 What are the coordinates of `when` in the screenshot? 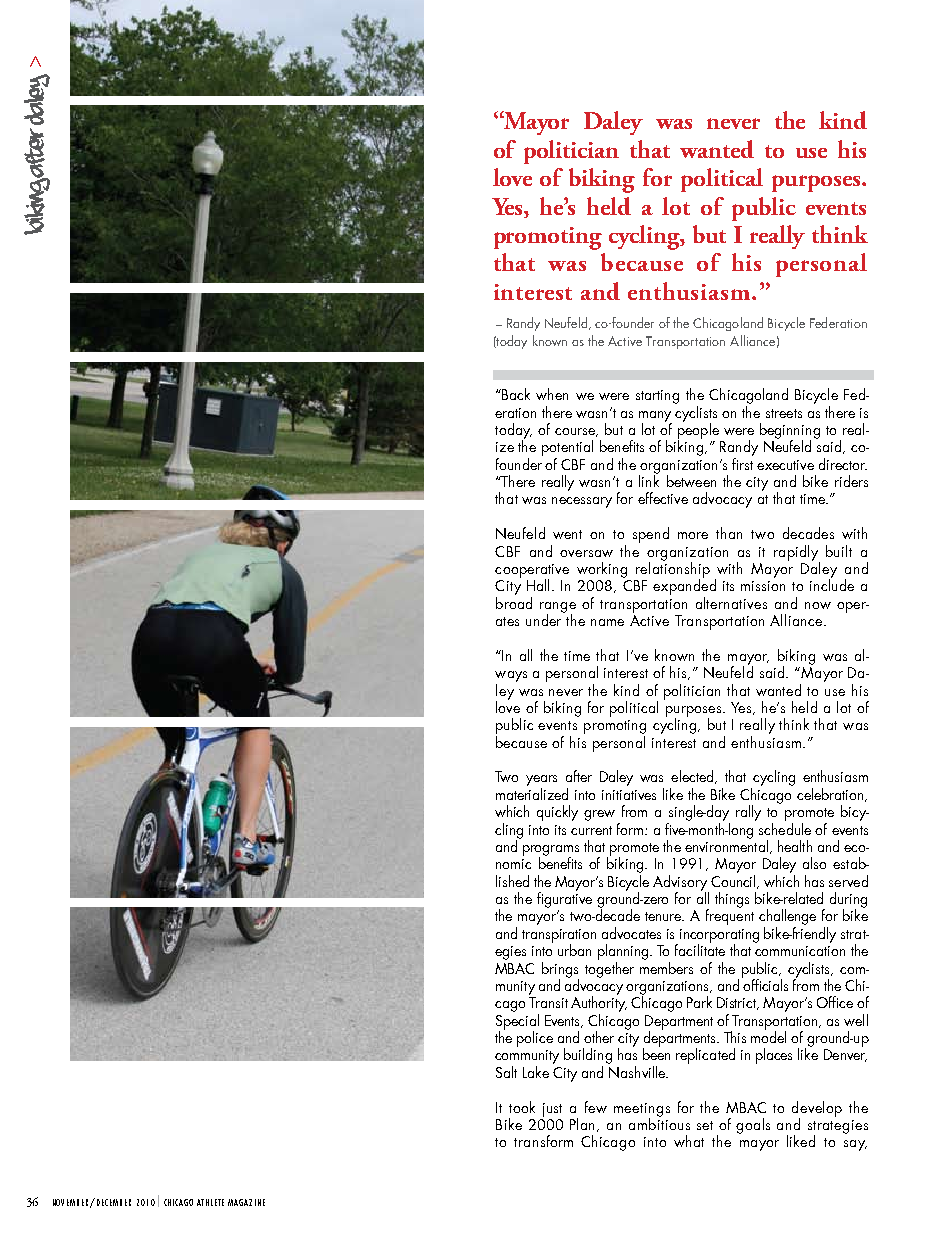 It's located at (552, 394).
